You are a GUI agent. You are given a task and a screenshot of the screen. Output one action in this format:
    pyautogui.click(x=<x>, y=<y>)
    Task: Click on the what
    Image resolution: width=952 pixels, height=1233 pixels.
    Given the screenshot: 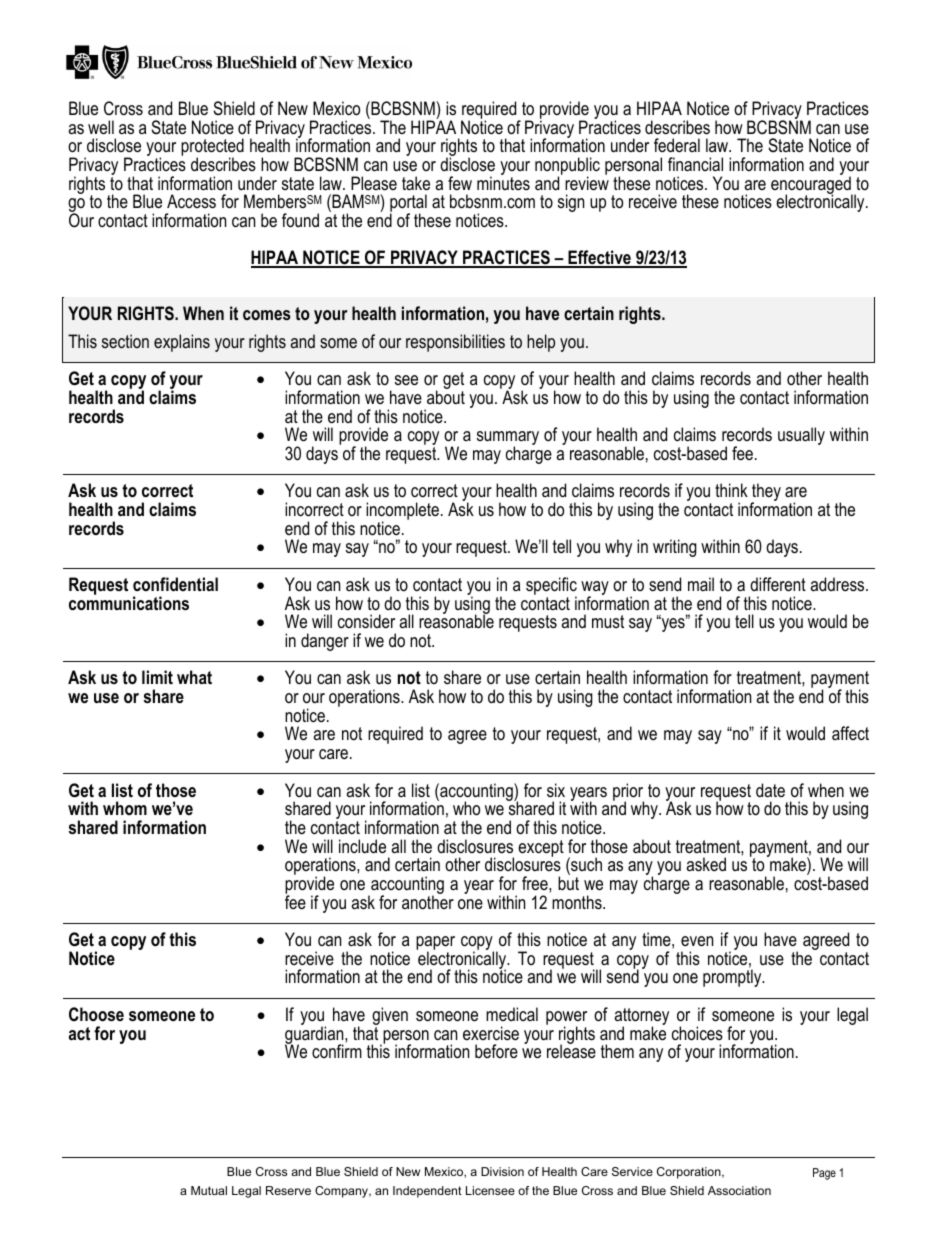 What is the action you would take?
    pyautogui.click(x=194, y=677)
